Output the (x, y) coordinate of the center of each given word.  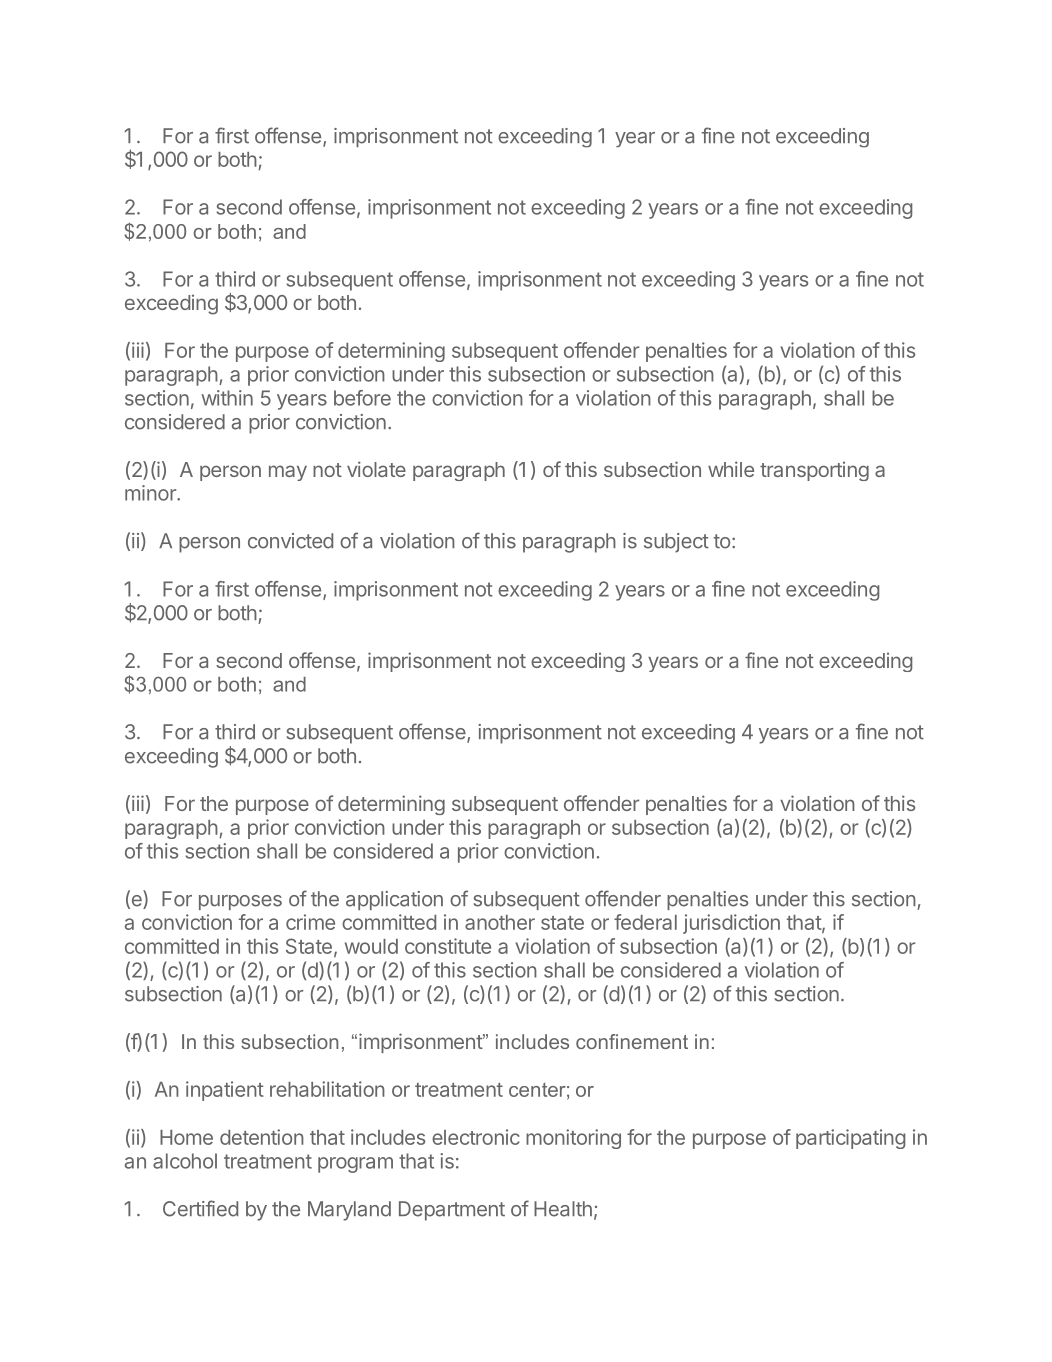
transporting (814, 471)
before (362, 398)
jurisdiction (731, 924)
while (731, 469)
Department (452, 1211)
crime (310, 922)
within (227, 398)
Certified (200, 1208)
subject (676, 543)
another (500, 922)
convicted (290, 541)
